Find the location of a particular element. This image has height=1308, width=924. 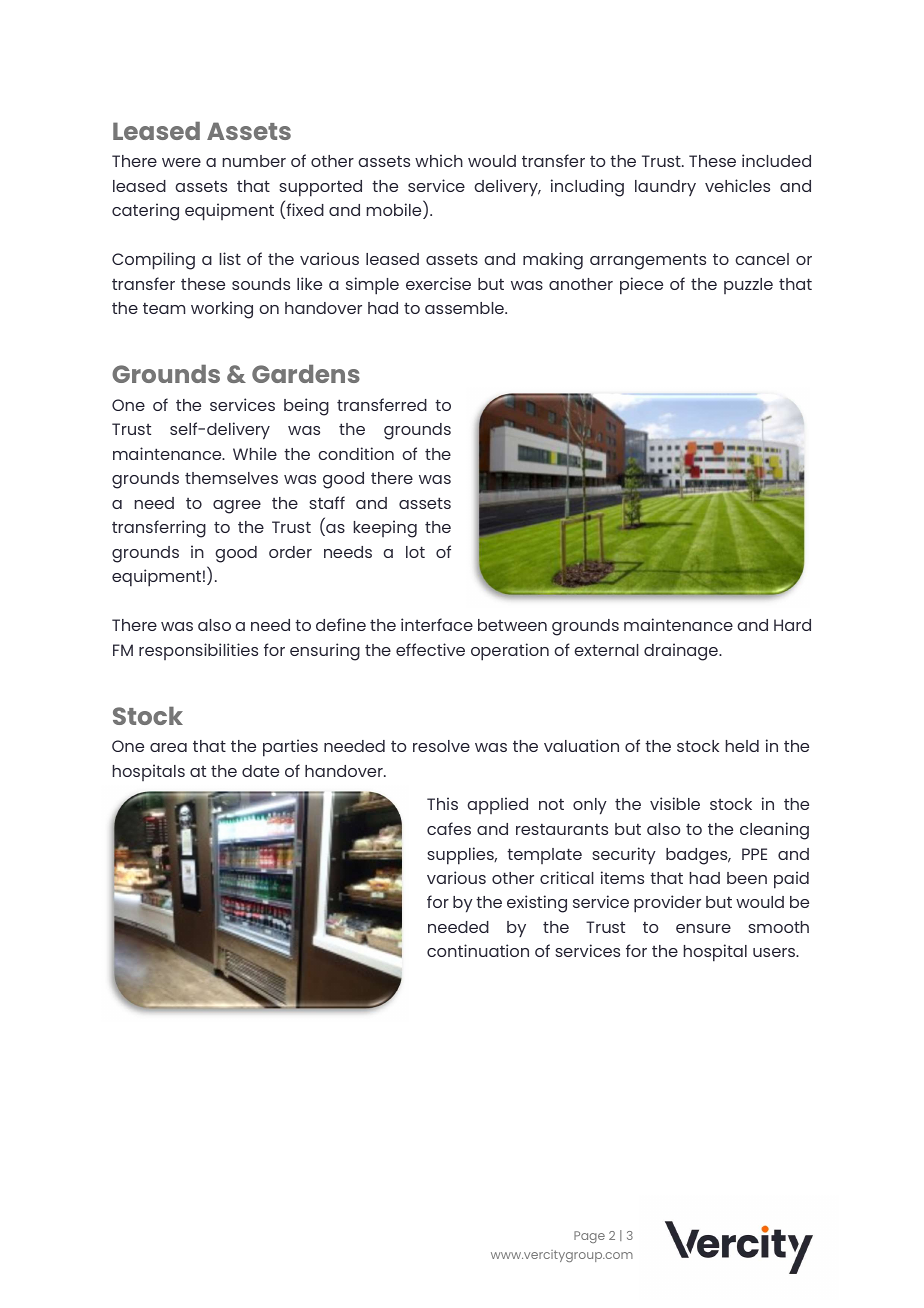

which is located at coordinates (439, 160).
